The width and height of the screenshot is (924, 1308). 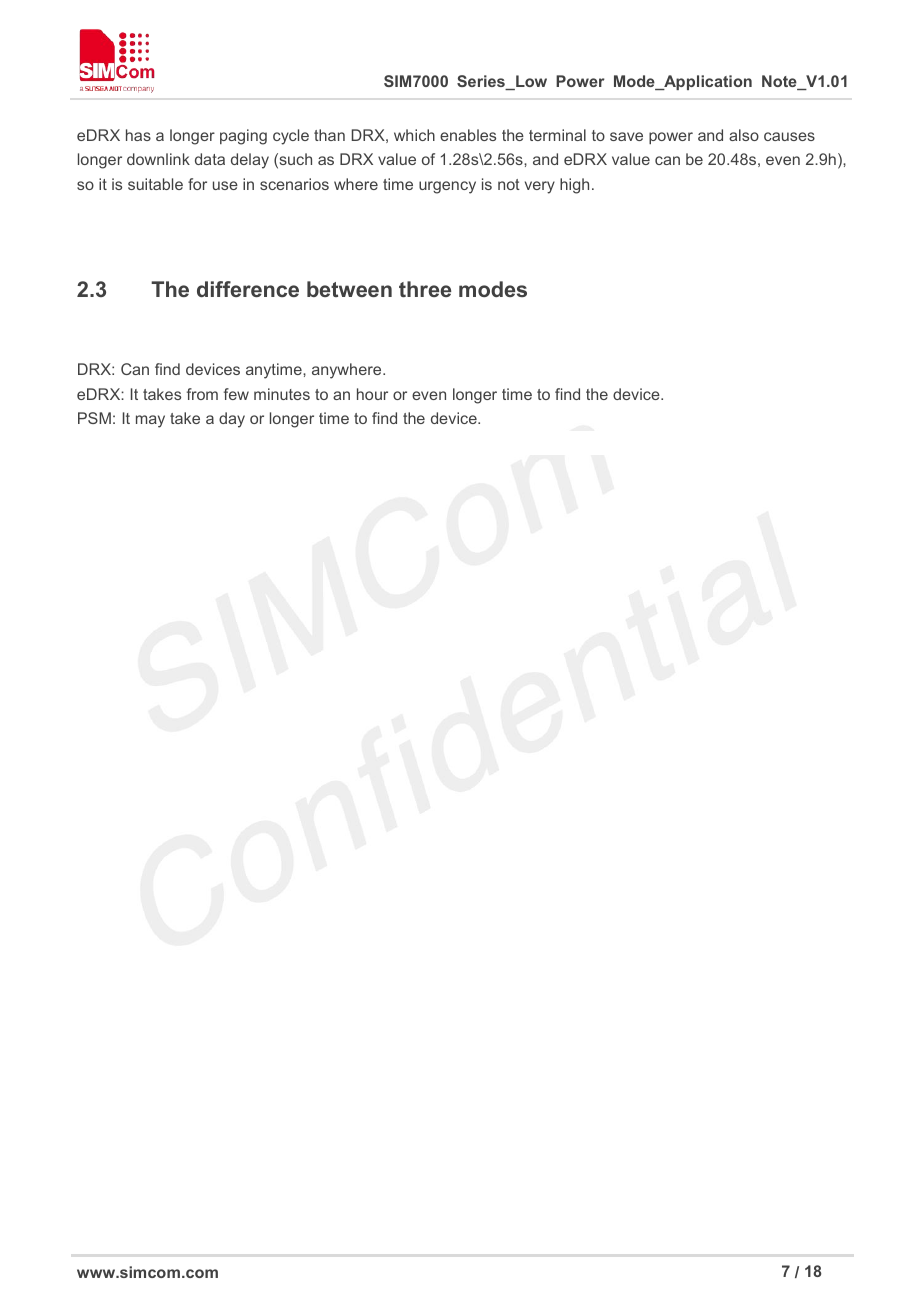 I want to click on has, so click(x=138, y=135).
